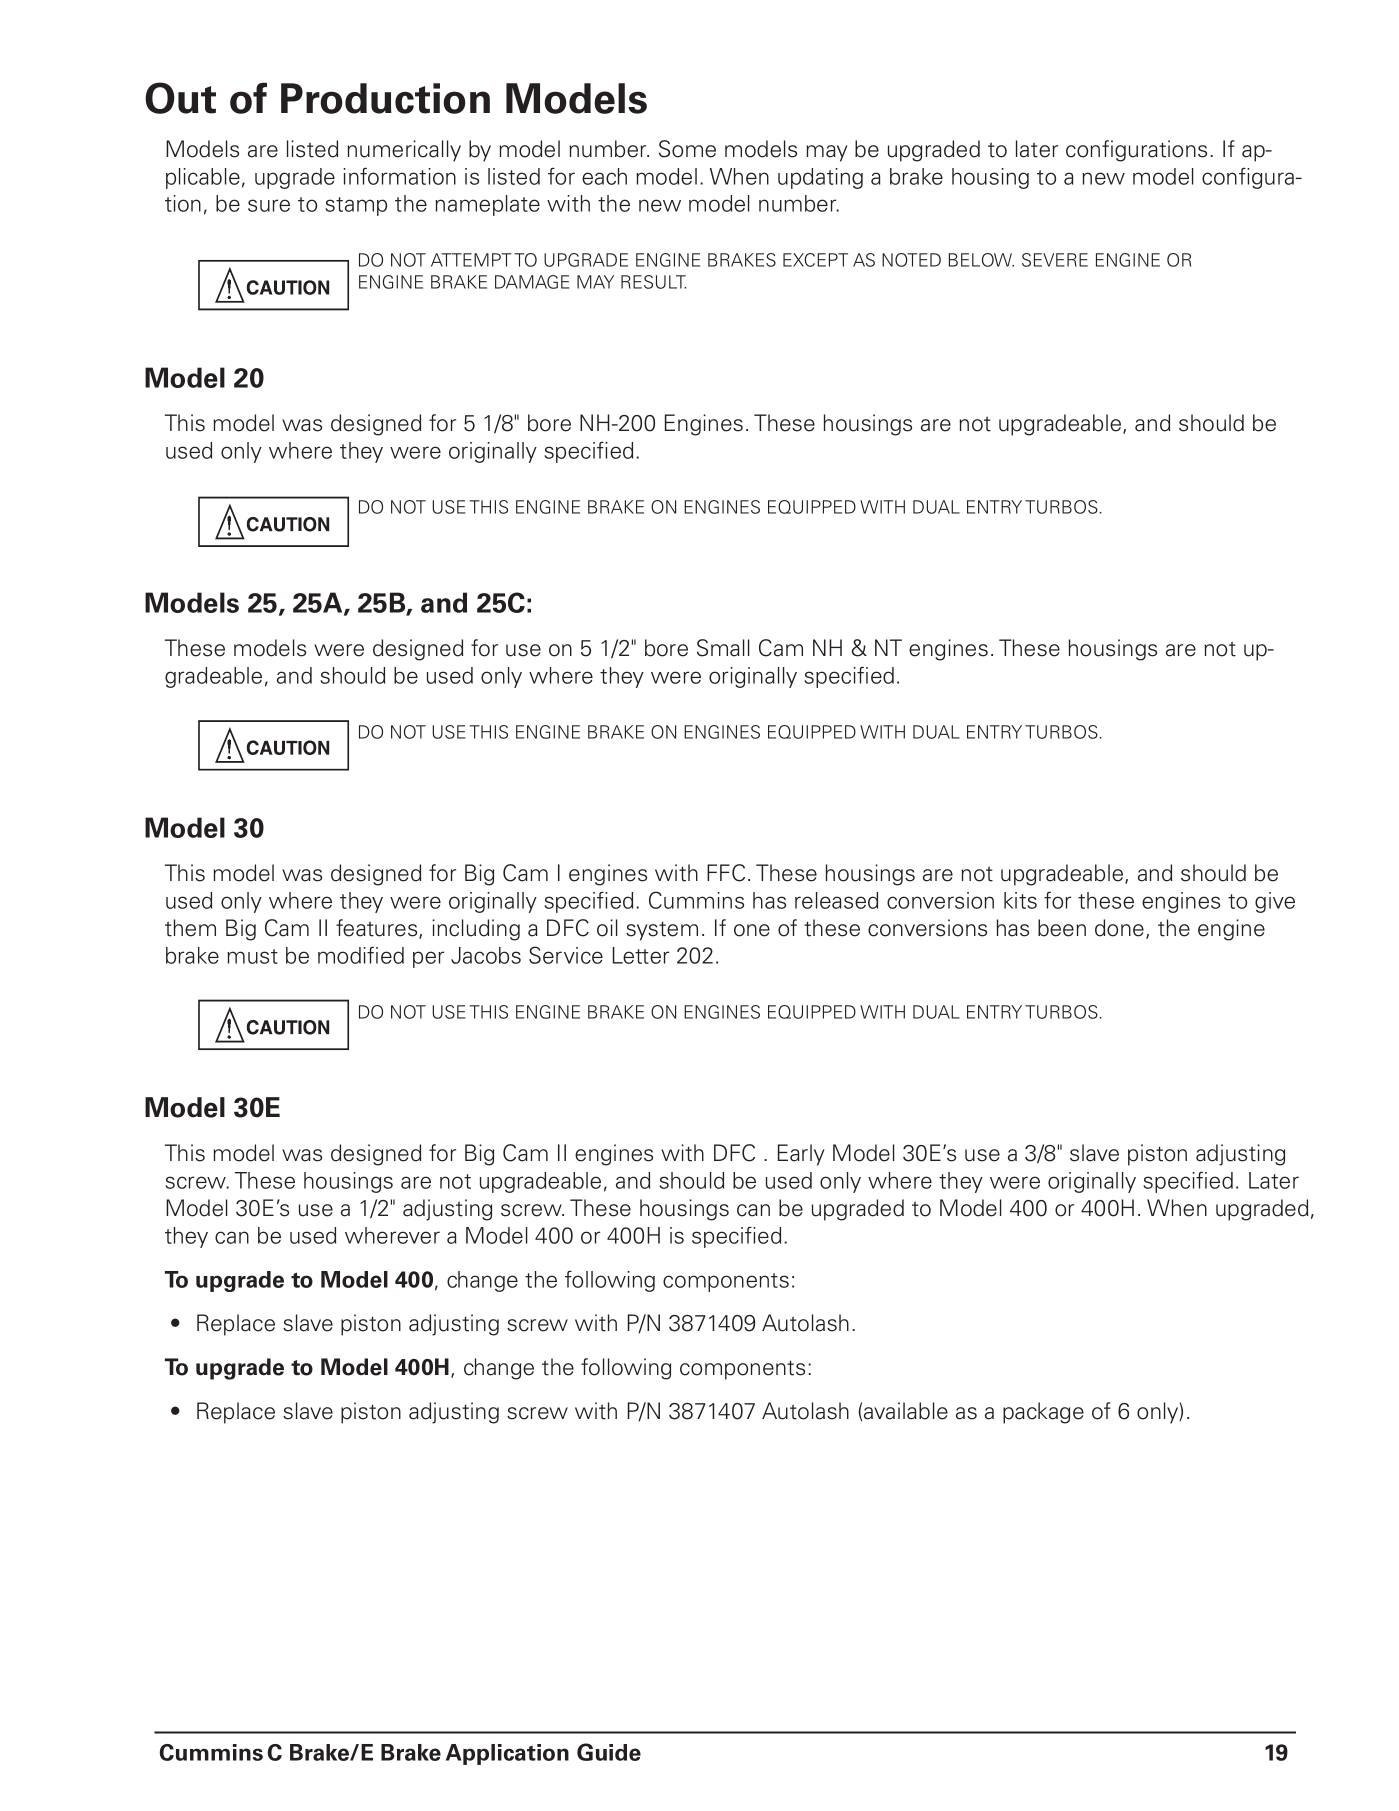 This page has height=1811, width=1399. Describe the element at coordinates (1119, 928) in the page. I see `done` at that location.
